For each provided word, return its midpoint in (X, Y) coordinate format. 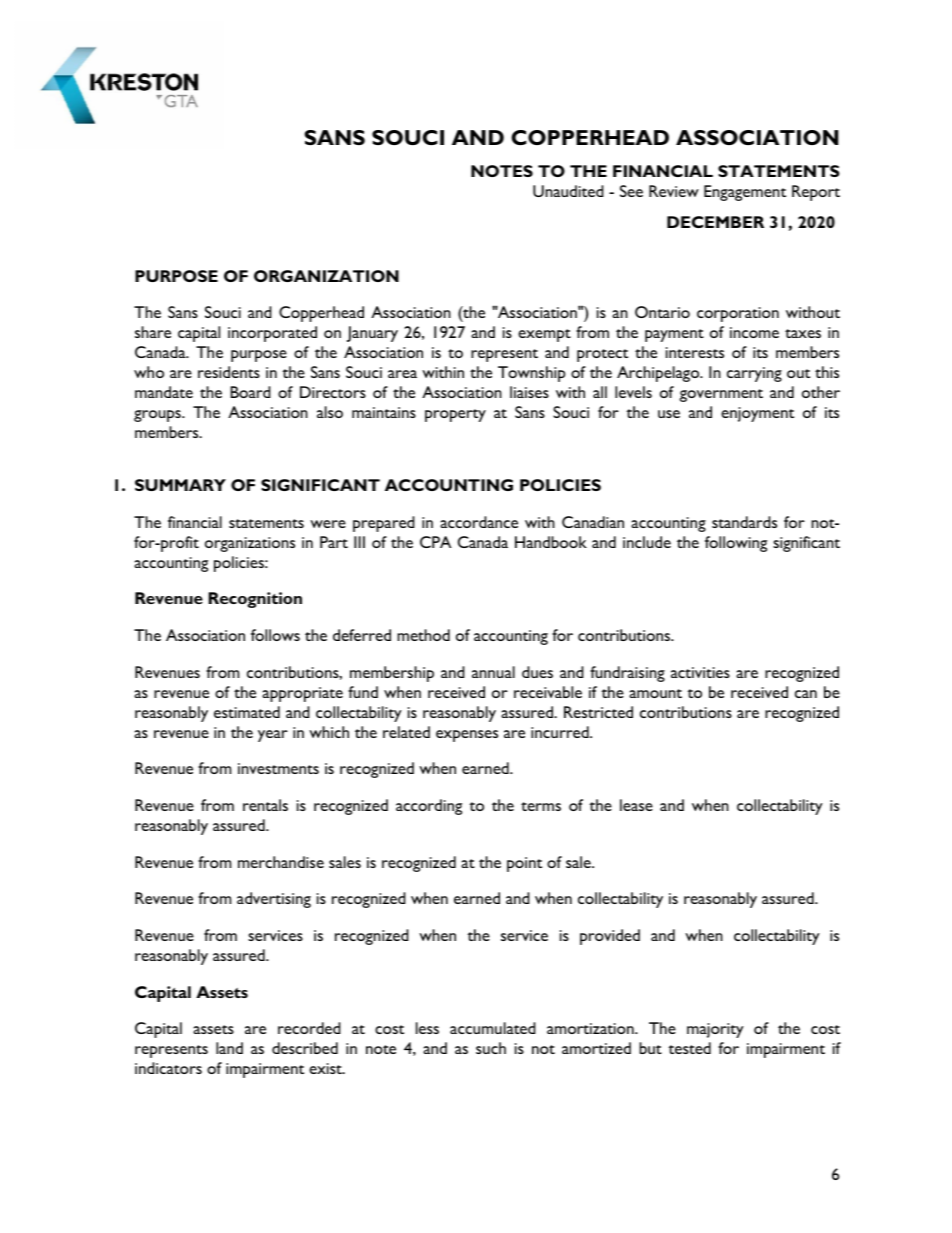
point (524, 864)
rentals (265, 805)
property (455, 415)
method (423, 635)
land (229, 1048)
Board (250, 392)
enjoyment (757, 414)
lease (636, 805)
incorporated (272, 334)
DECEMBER (715, 222)
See (631, 191)
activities (700, 672)
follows (275, 635)
